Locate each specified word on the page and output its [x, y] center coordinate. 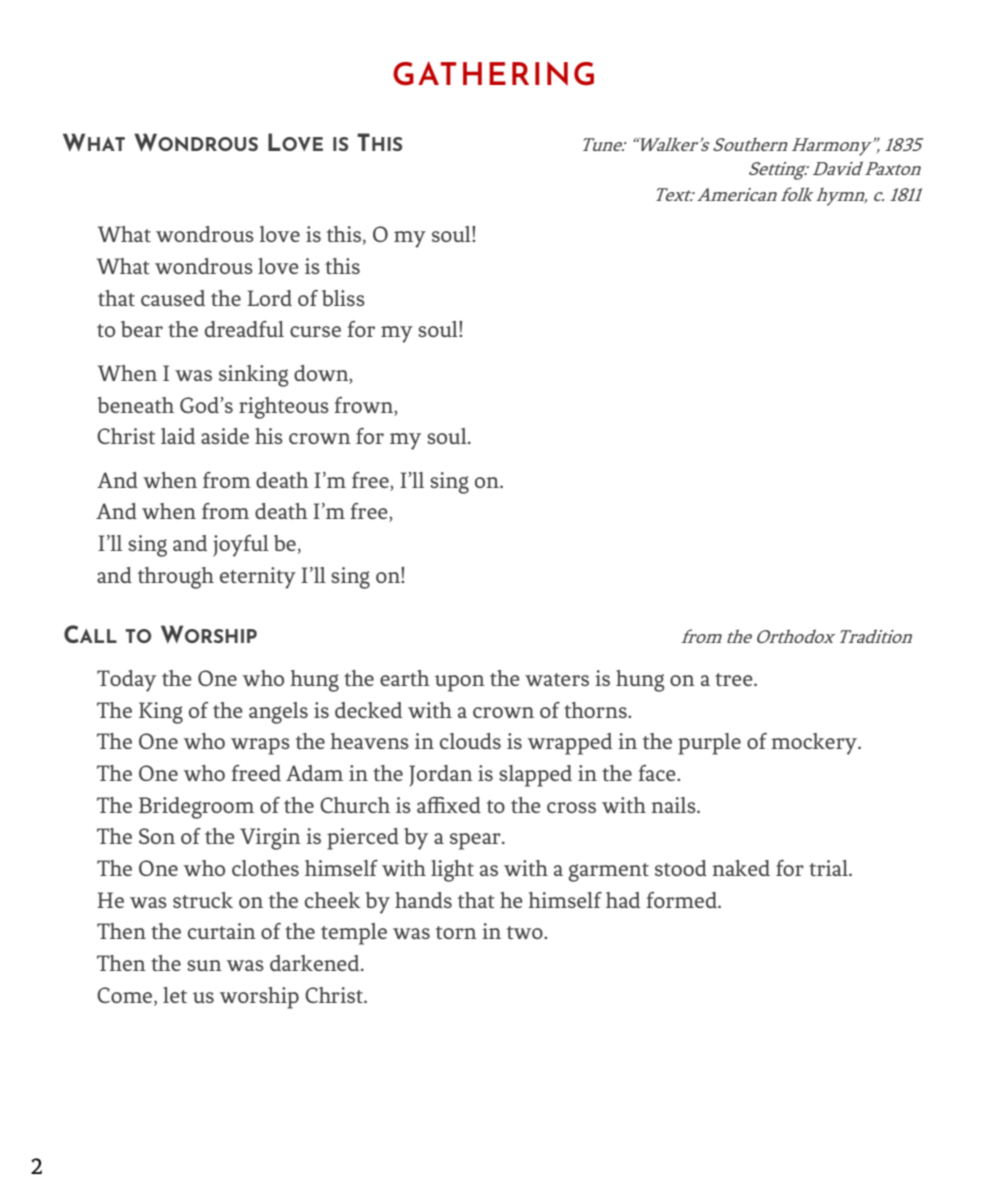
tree [735, 679]
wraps [260, 746]
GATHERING [493, 73]
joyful [241, 546]
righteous [284, 408]
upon [460, 683]
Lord [269, 298]
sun [204, 965]
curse [315, 331]
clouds [470, 741]
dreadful [244, 329]
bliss [343, 298]
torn [456, 932]
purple [709, 744]
